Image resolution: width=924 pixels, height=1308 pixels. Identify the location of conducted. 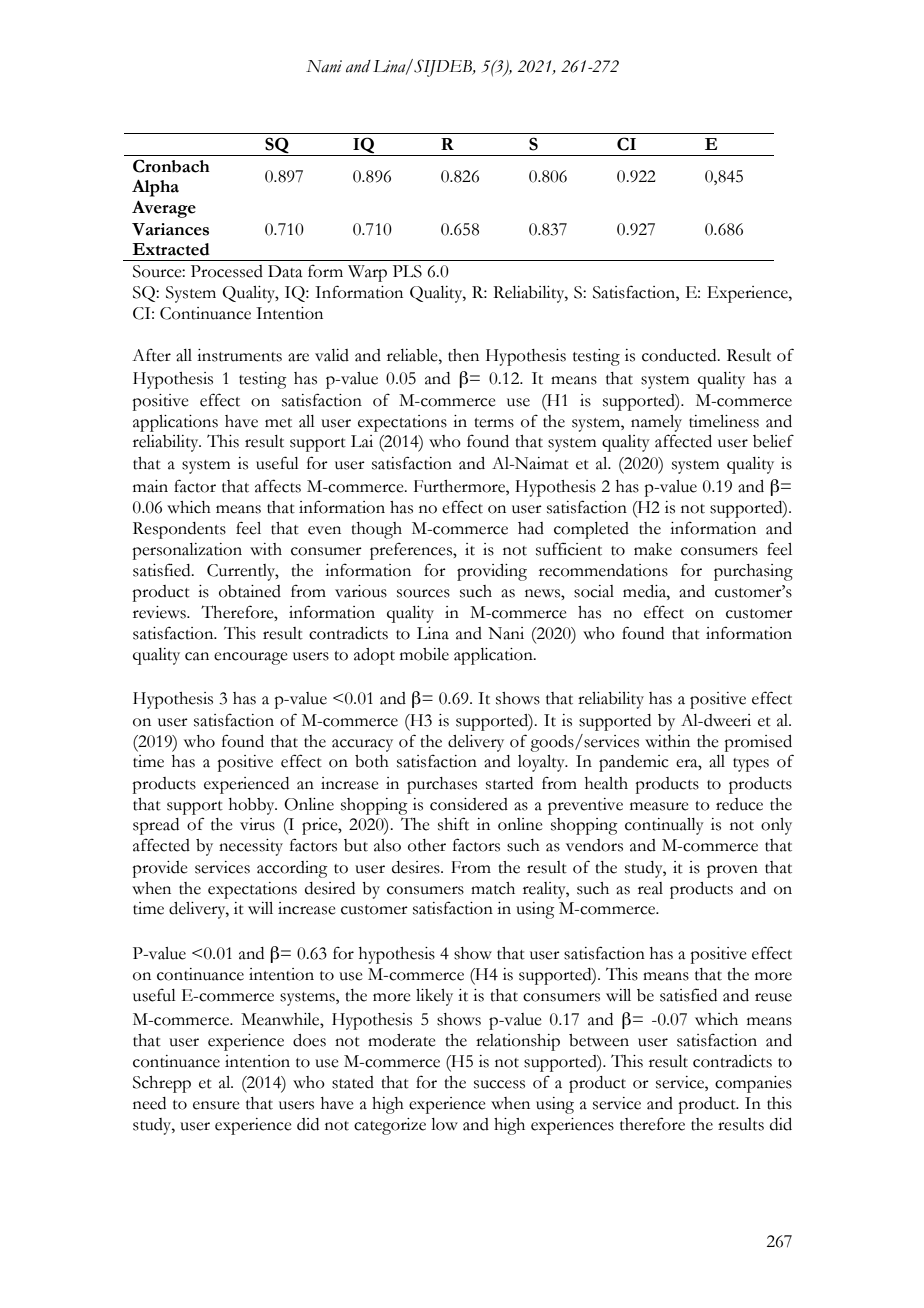
(680, 355).
